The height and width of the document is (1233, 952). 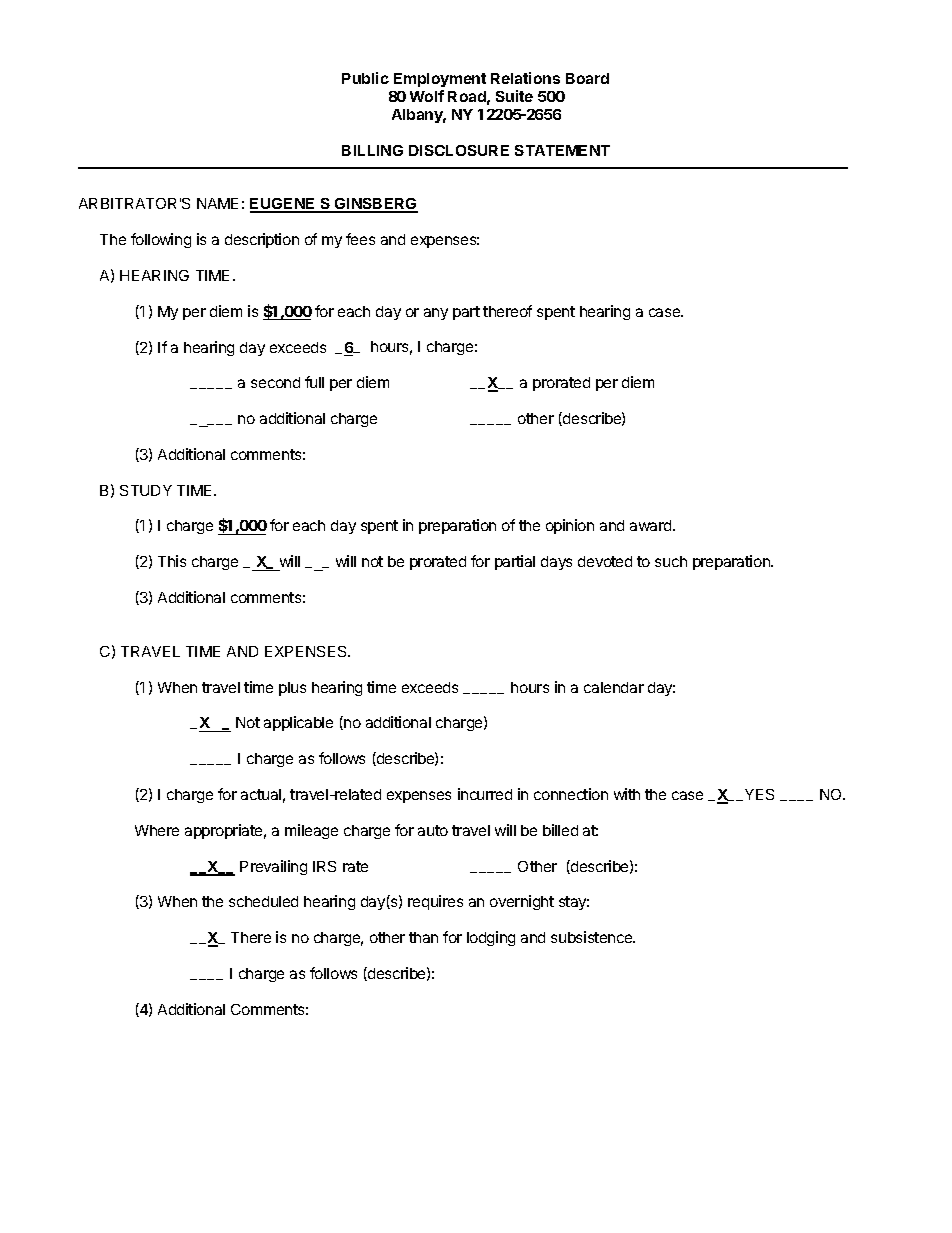 What do you see at coordinates (556, 563) in the document?
I see `days` at bounding box center [556, 563].
